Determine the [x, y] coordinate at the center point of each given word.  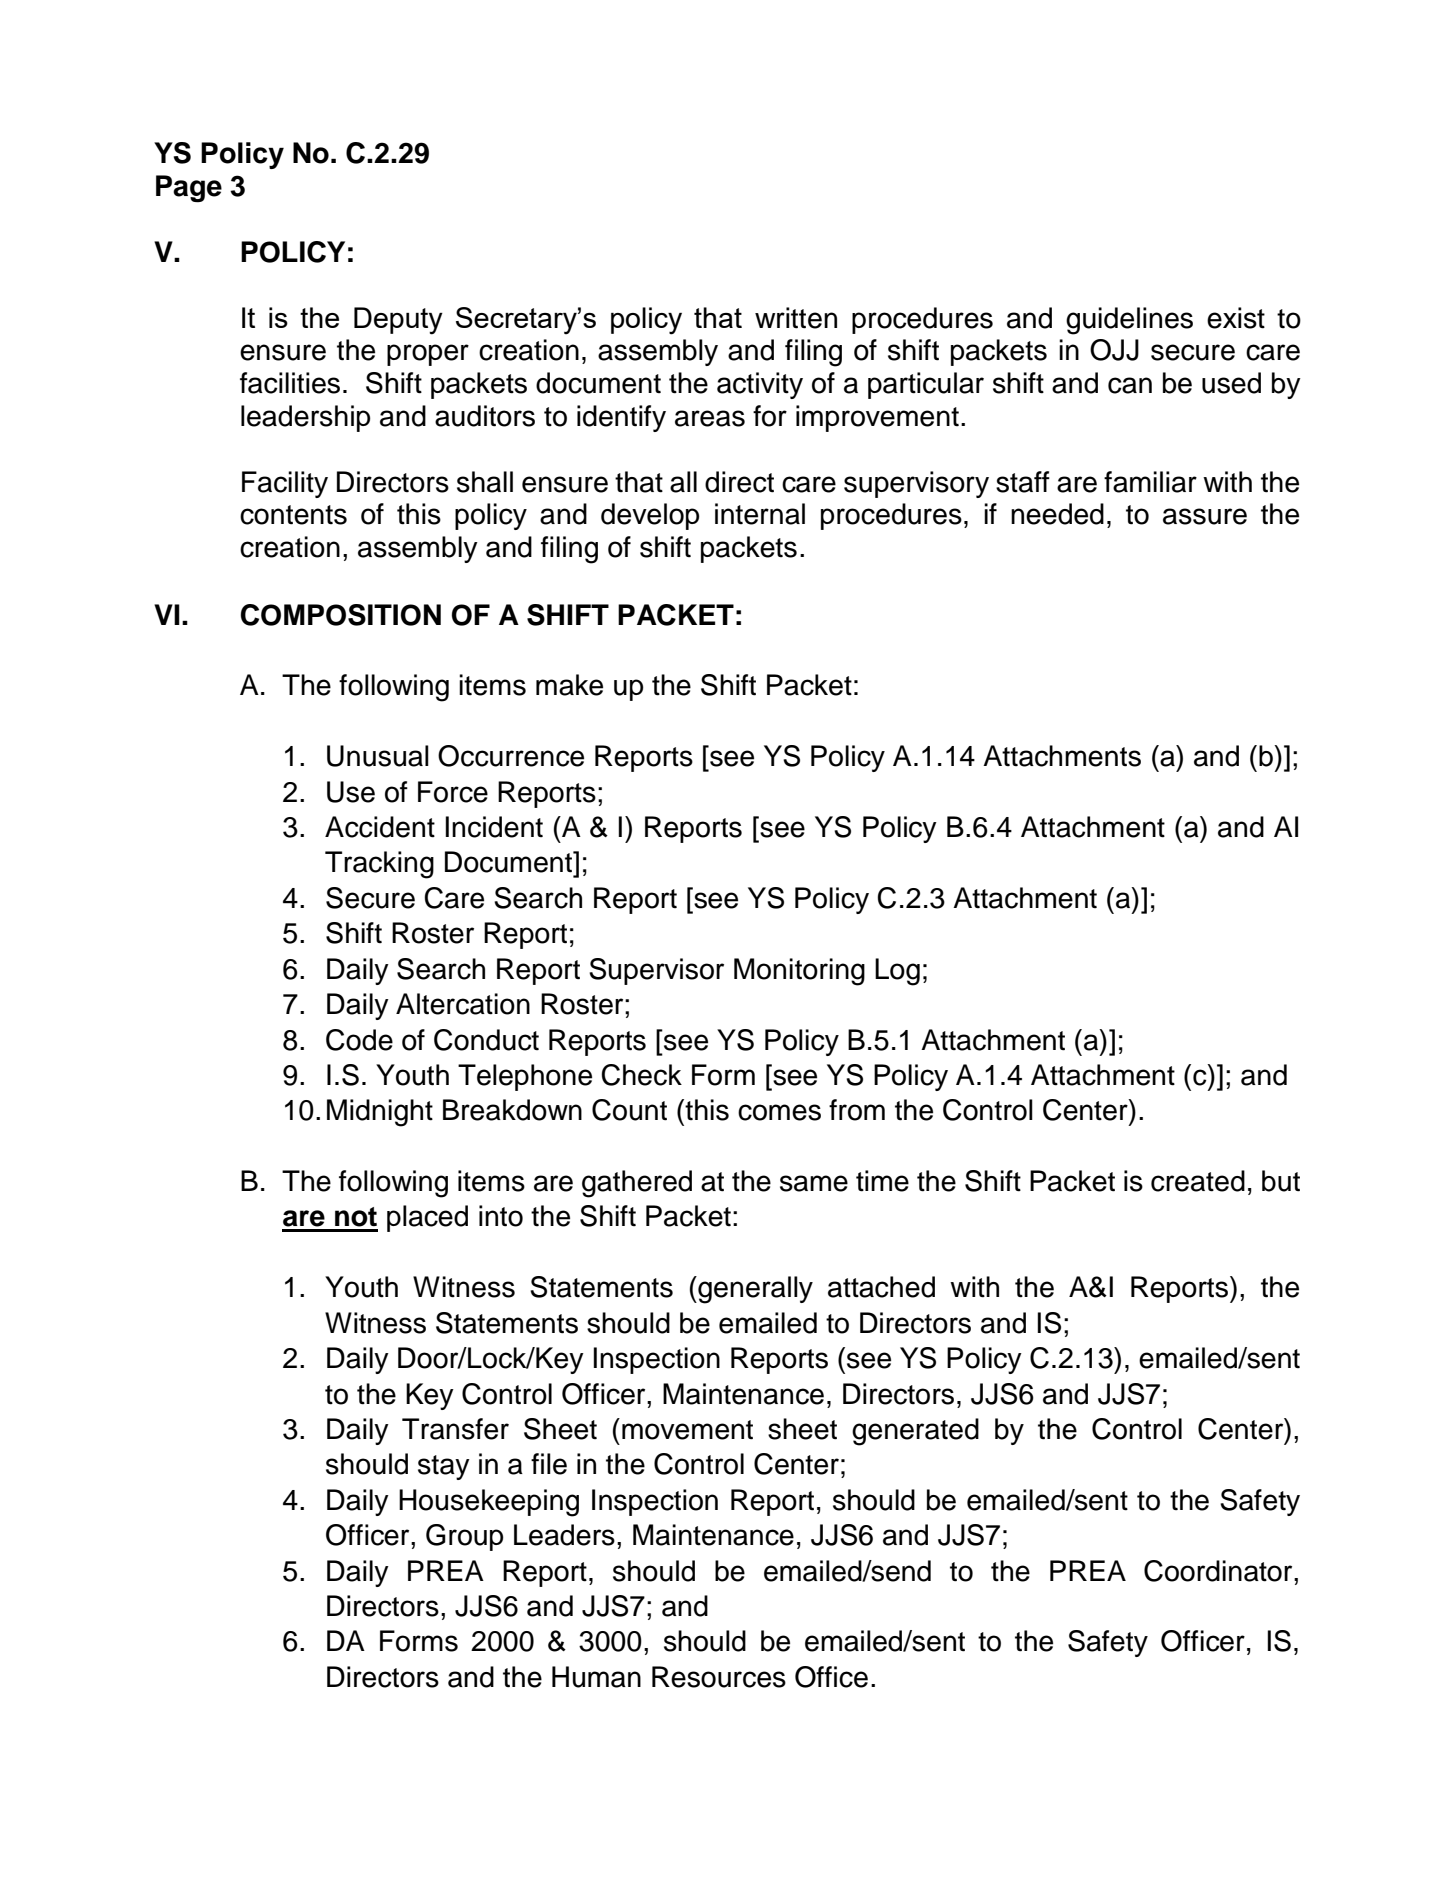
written [796, 318]
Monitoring [799, 972]
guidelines [1129, 321]
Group [464, 1537]
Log [897, 972]
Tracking [379, 865]
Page [189, 189]
